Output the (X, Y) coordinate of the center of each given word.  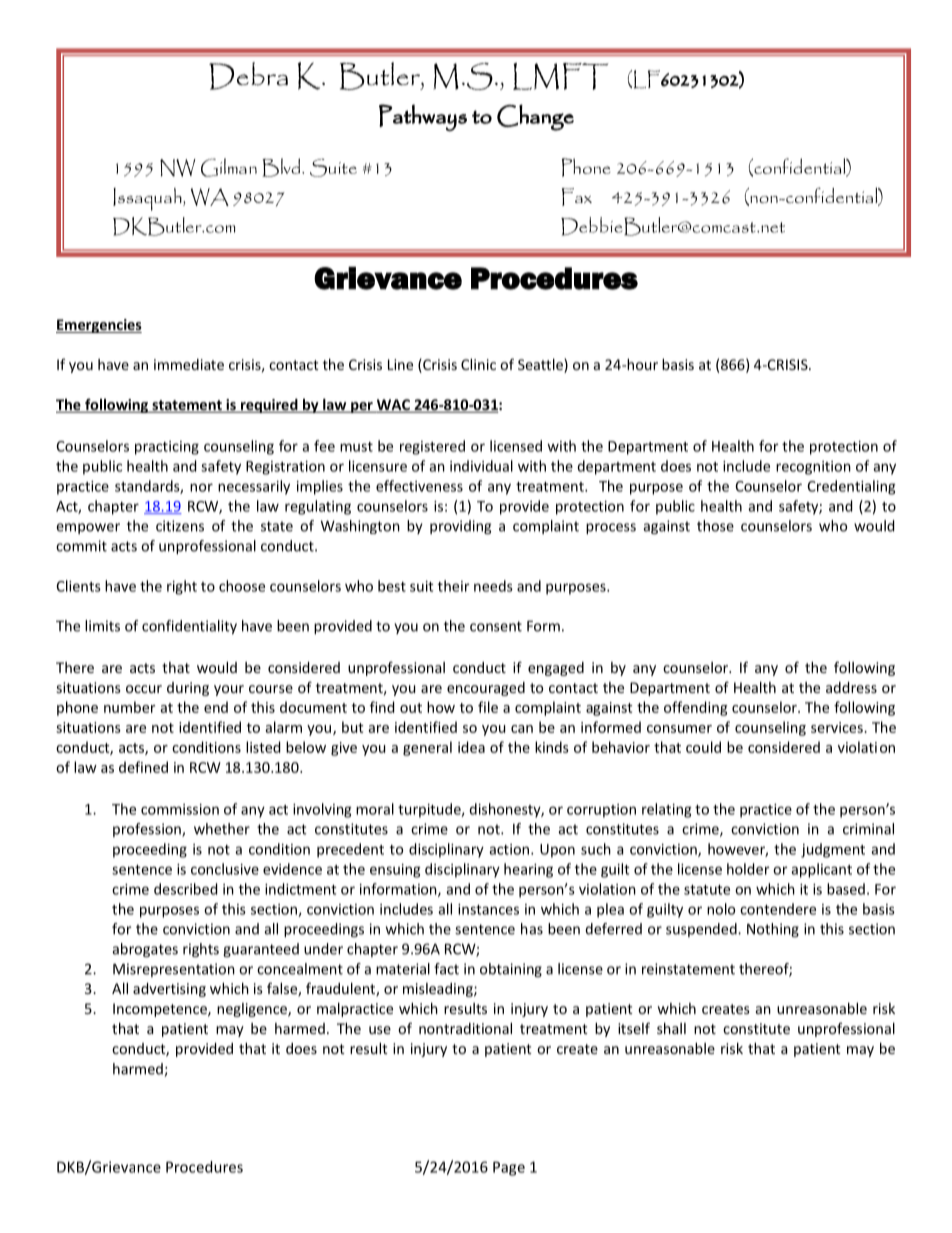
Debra (248, 76)
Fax (577, 197)
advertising (169, 990)
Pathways (423, 117)
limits (102, 626)
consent (496, 626)
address (851, 687)
